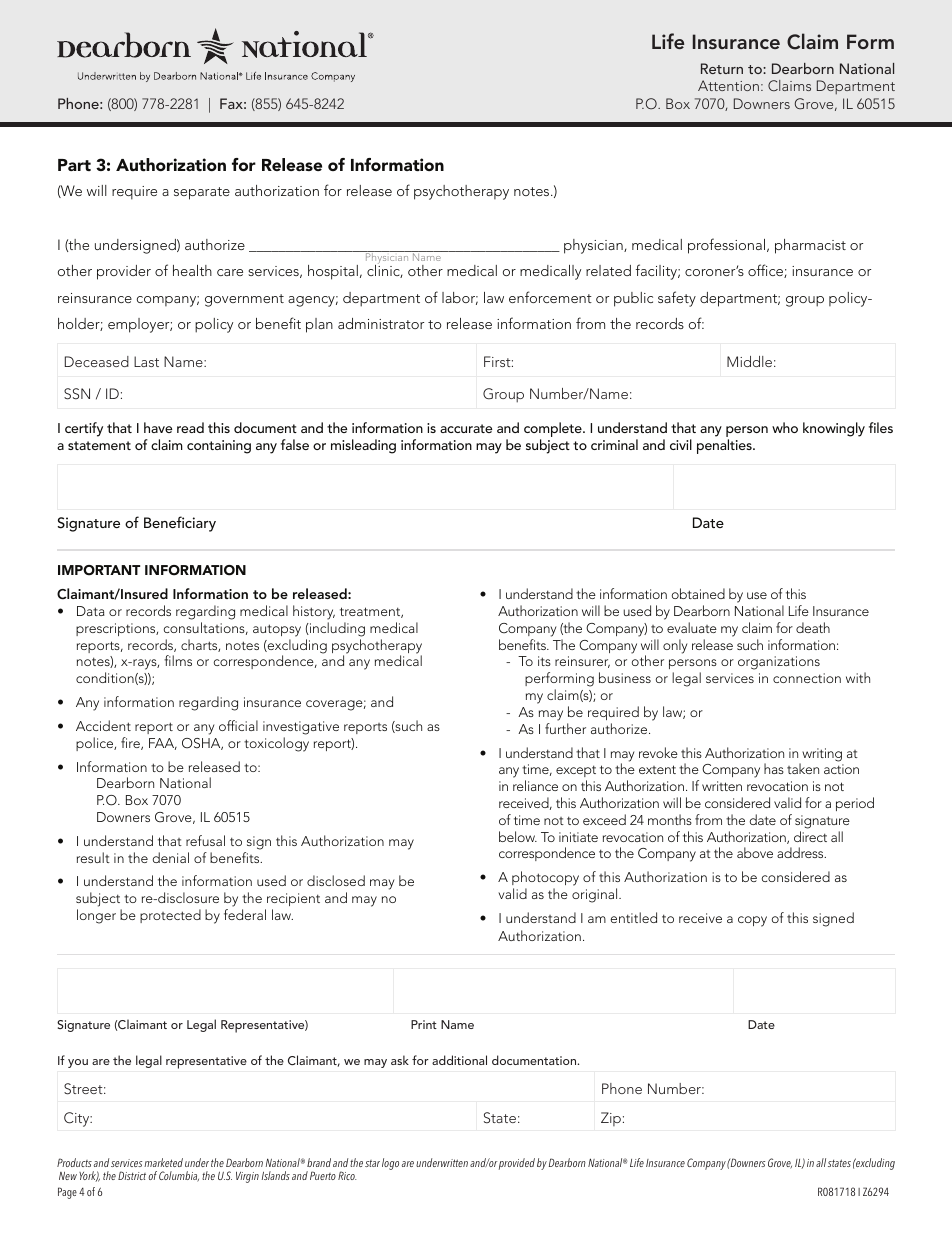  What do you see at coordinates (163, 1162) in the image?
I see `marketed` at bounding box center [163, 1162].
